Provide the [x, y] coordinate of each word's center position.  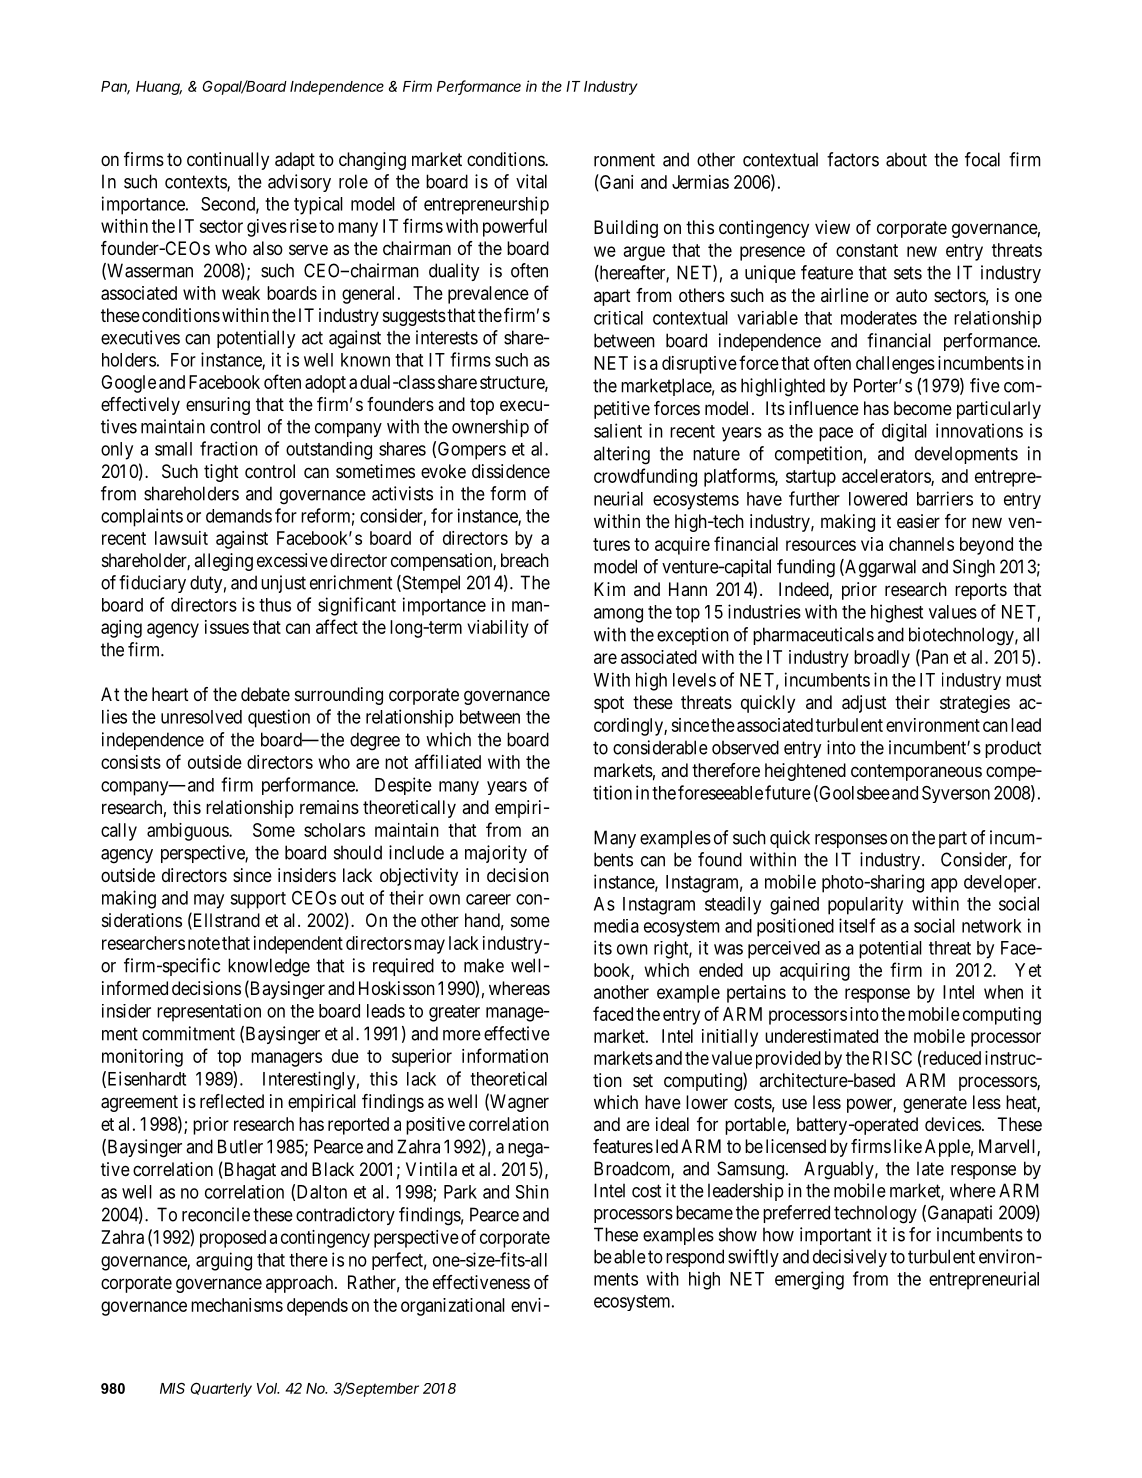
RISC [892, 1058]
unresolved [201, 717]
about [906, 159]
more [462, 1035]
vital [531, 181]
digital [904, 432]
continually [228, 161]
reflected [232, 1101]
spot [609, 704]
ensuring [218, 406]
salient [618, 430]
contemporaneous [916, 772]
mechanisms [237, 1305]
